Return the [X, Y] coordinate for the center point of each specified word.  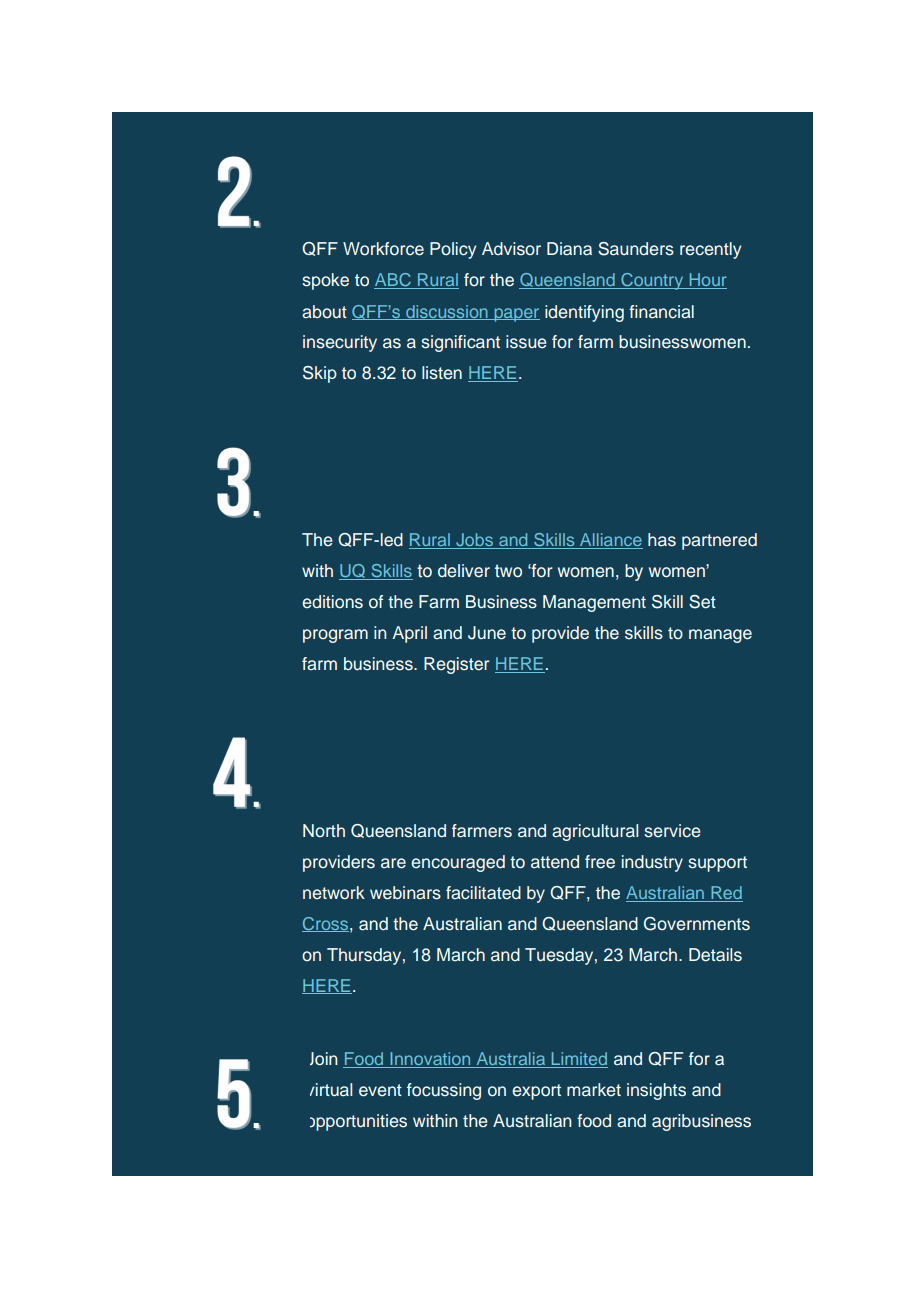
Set [702, 602]
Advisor [511, 249]
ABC [393, 281]
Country [652, 281]
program [335, 636]
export [536, 1092]
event [380, 1090]
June [487, 633]
